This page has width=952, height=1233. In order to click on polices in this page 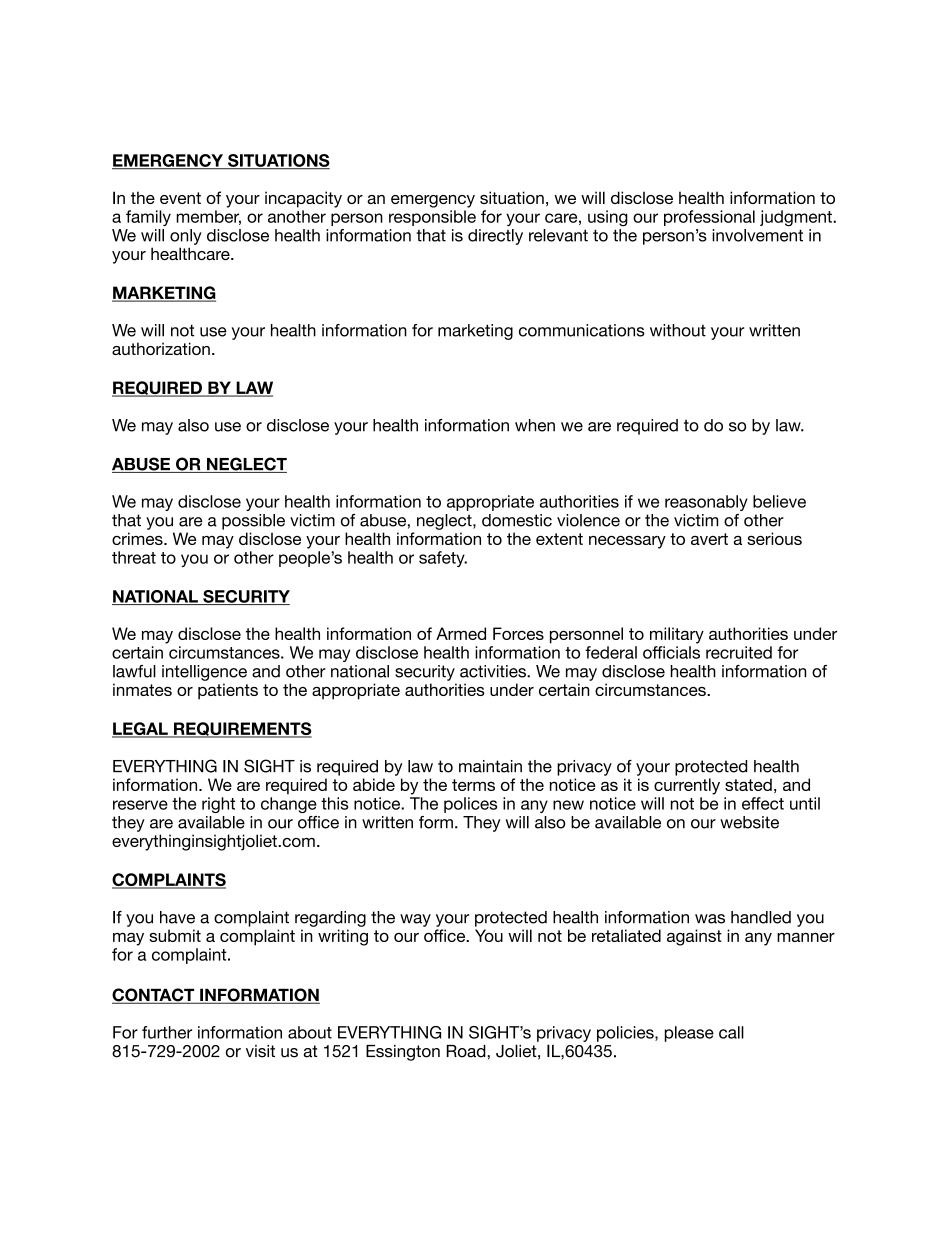, I will do `click(470, 805)`.
